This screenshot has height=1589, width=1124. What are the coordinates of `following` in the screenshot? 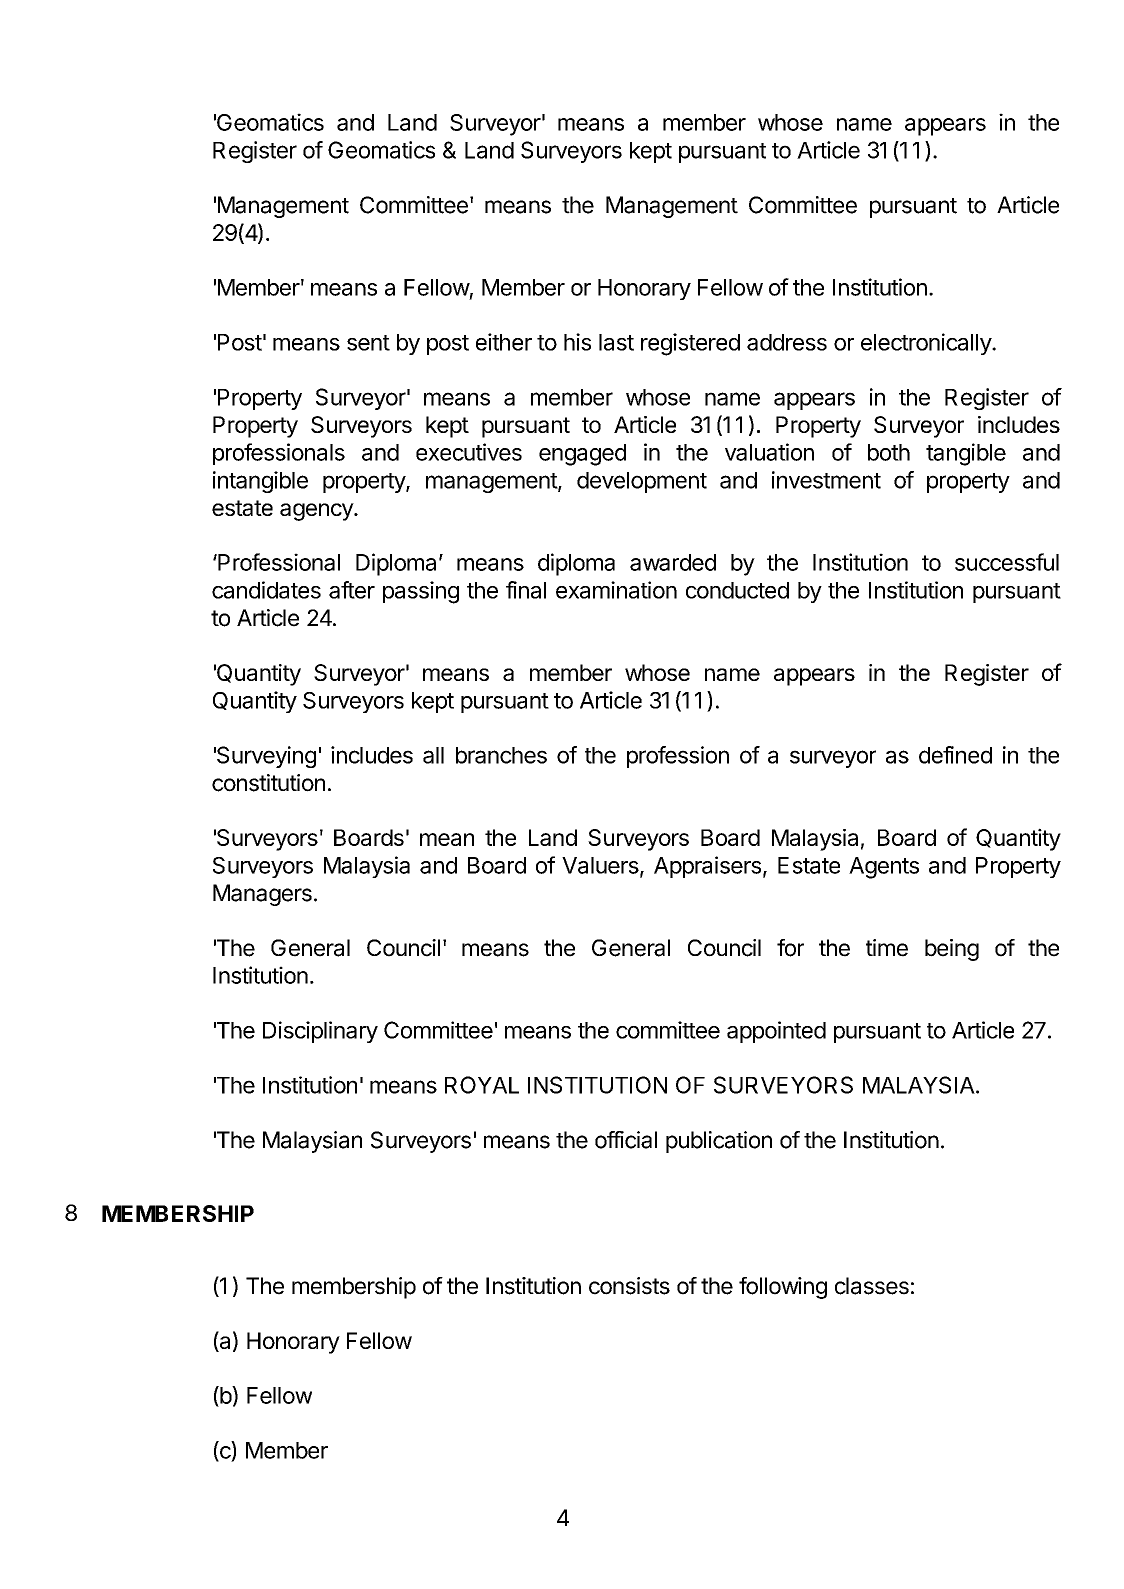 It's located at (783, 1288).
